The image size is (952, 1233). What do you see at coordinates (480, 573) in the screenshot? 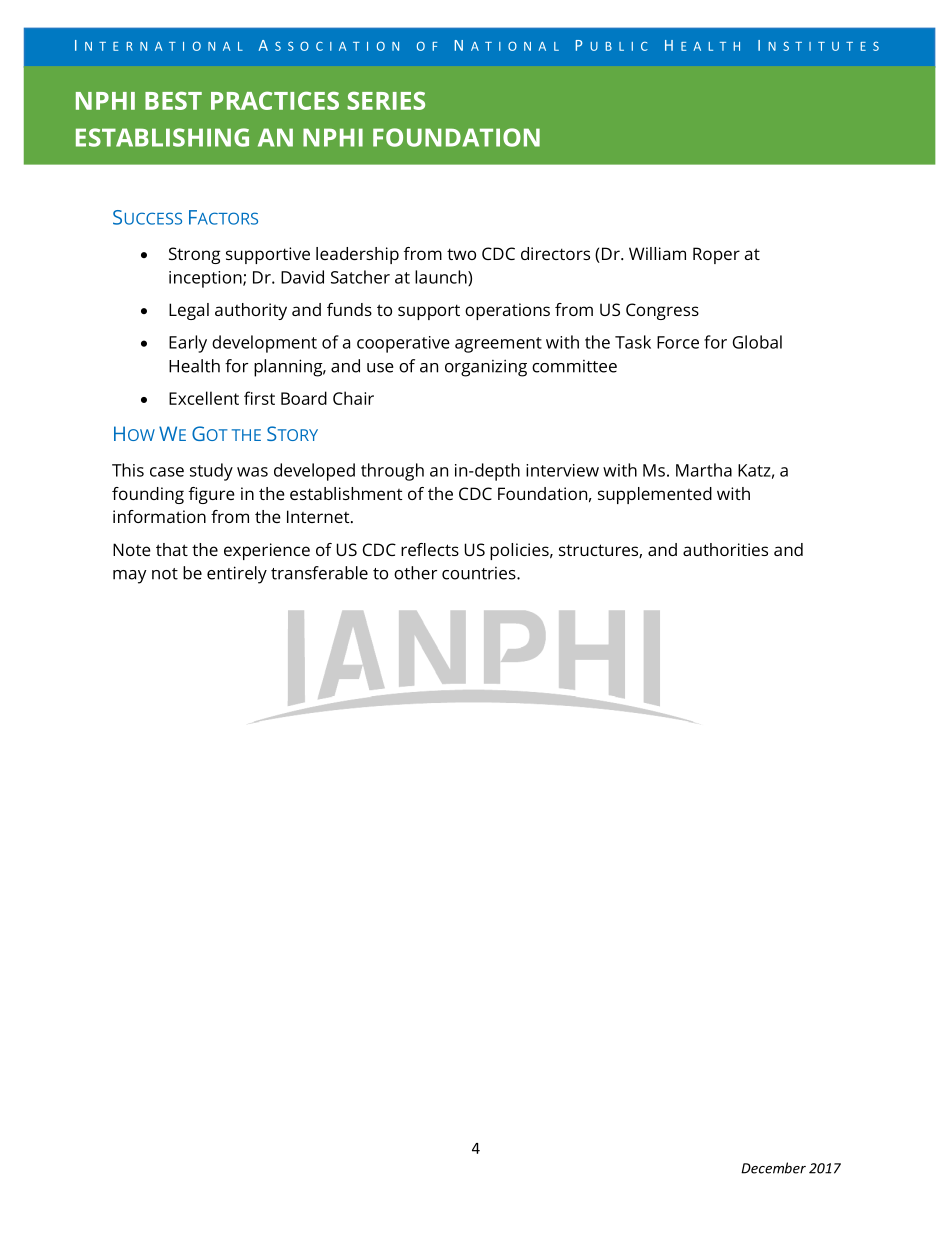
I see `countries` at bounding box center [480, 573].
